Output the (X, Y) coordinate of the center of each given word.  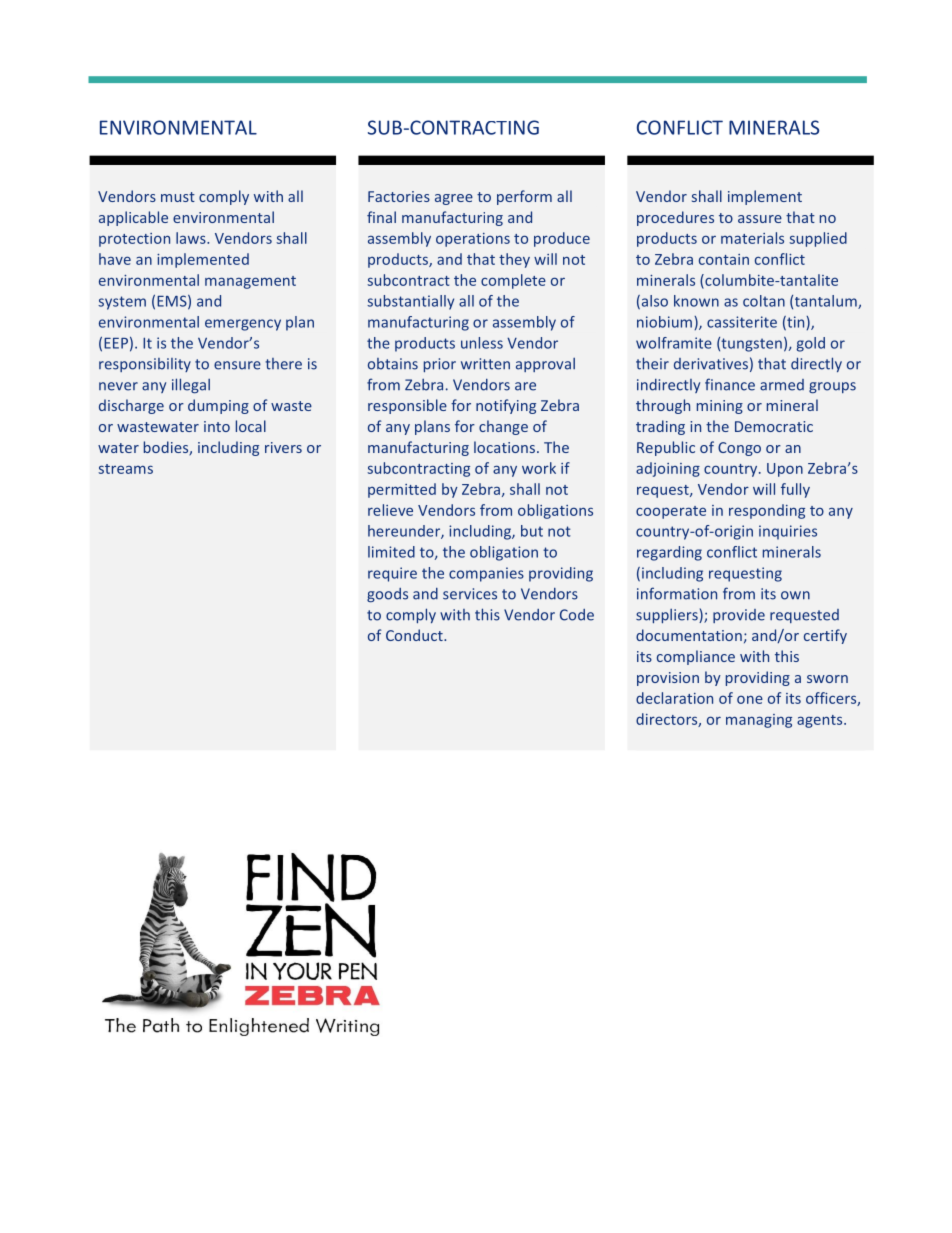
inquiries (788, 532)
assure (760, 219)
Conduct (415, 635)
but (532, 531)
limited (391, 552)
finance (730, 384)
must (178, 197)
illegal (191, 386)
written (485, 364)
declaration (674, 698)
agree (454, 199)
